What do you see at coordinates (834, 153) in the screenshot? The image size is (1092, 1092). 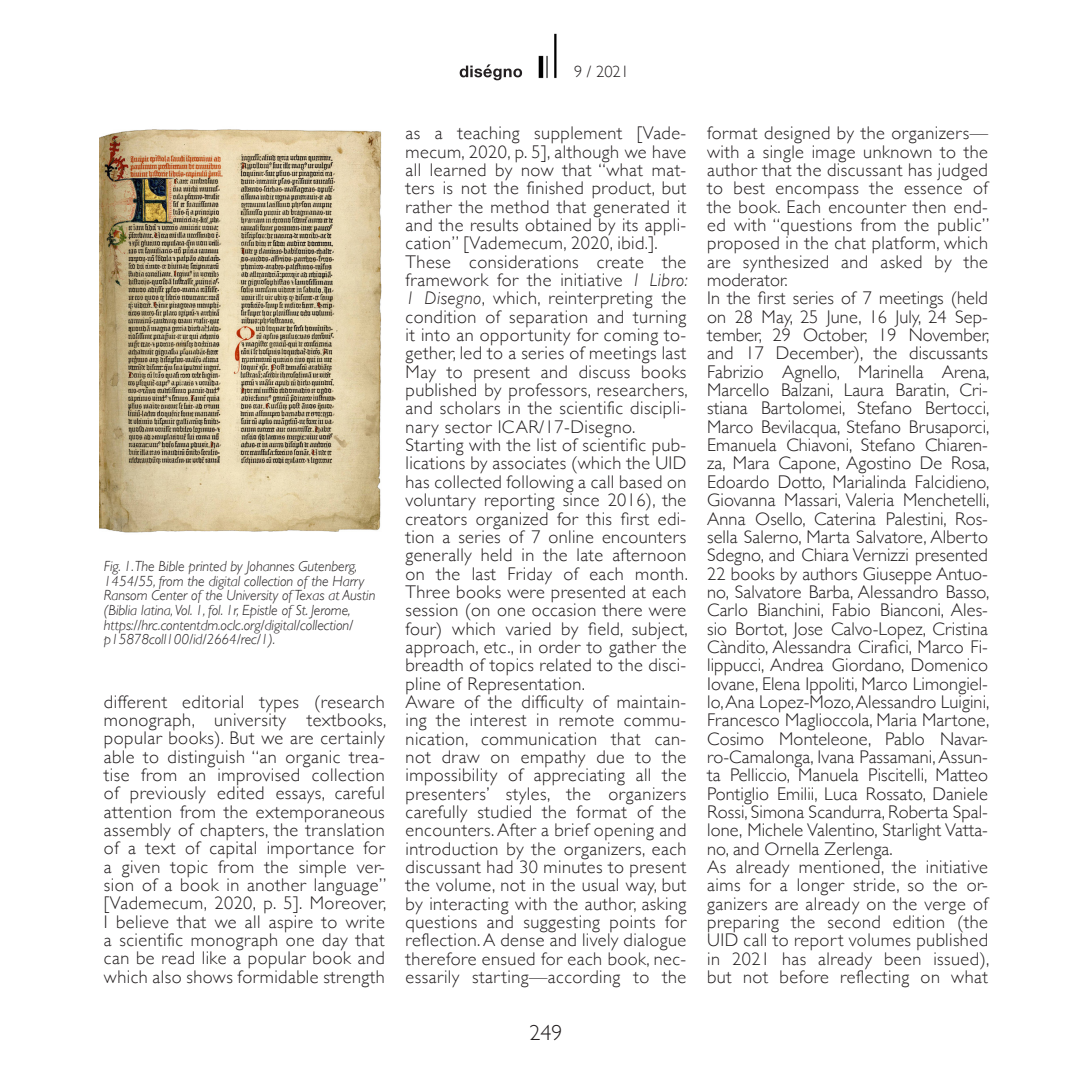 I see `image` at bounding box center [834, 153].
